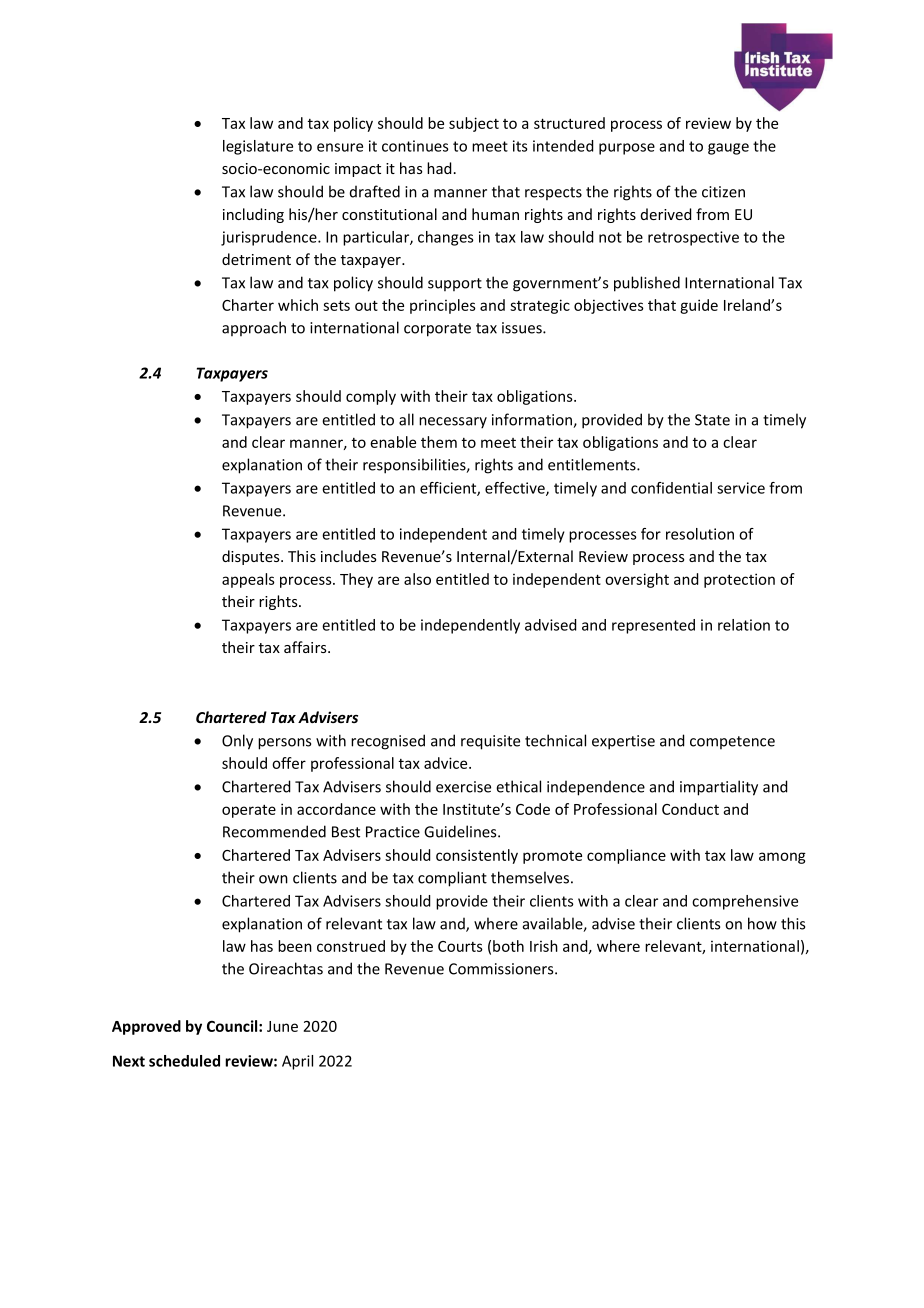  Describe the element at coordinates (237, 742) in the screenshot. I see `Only` at that location.
